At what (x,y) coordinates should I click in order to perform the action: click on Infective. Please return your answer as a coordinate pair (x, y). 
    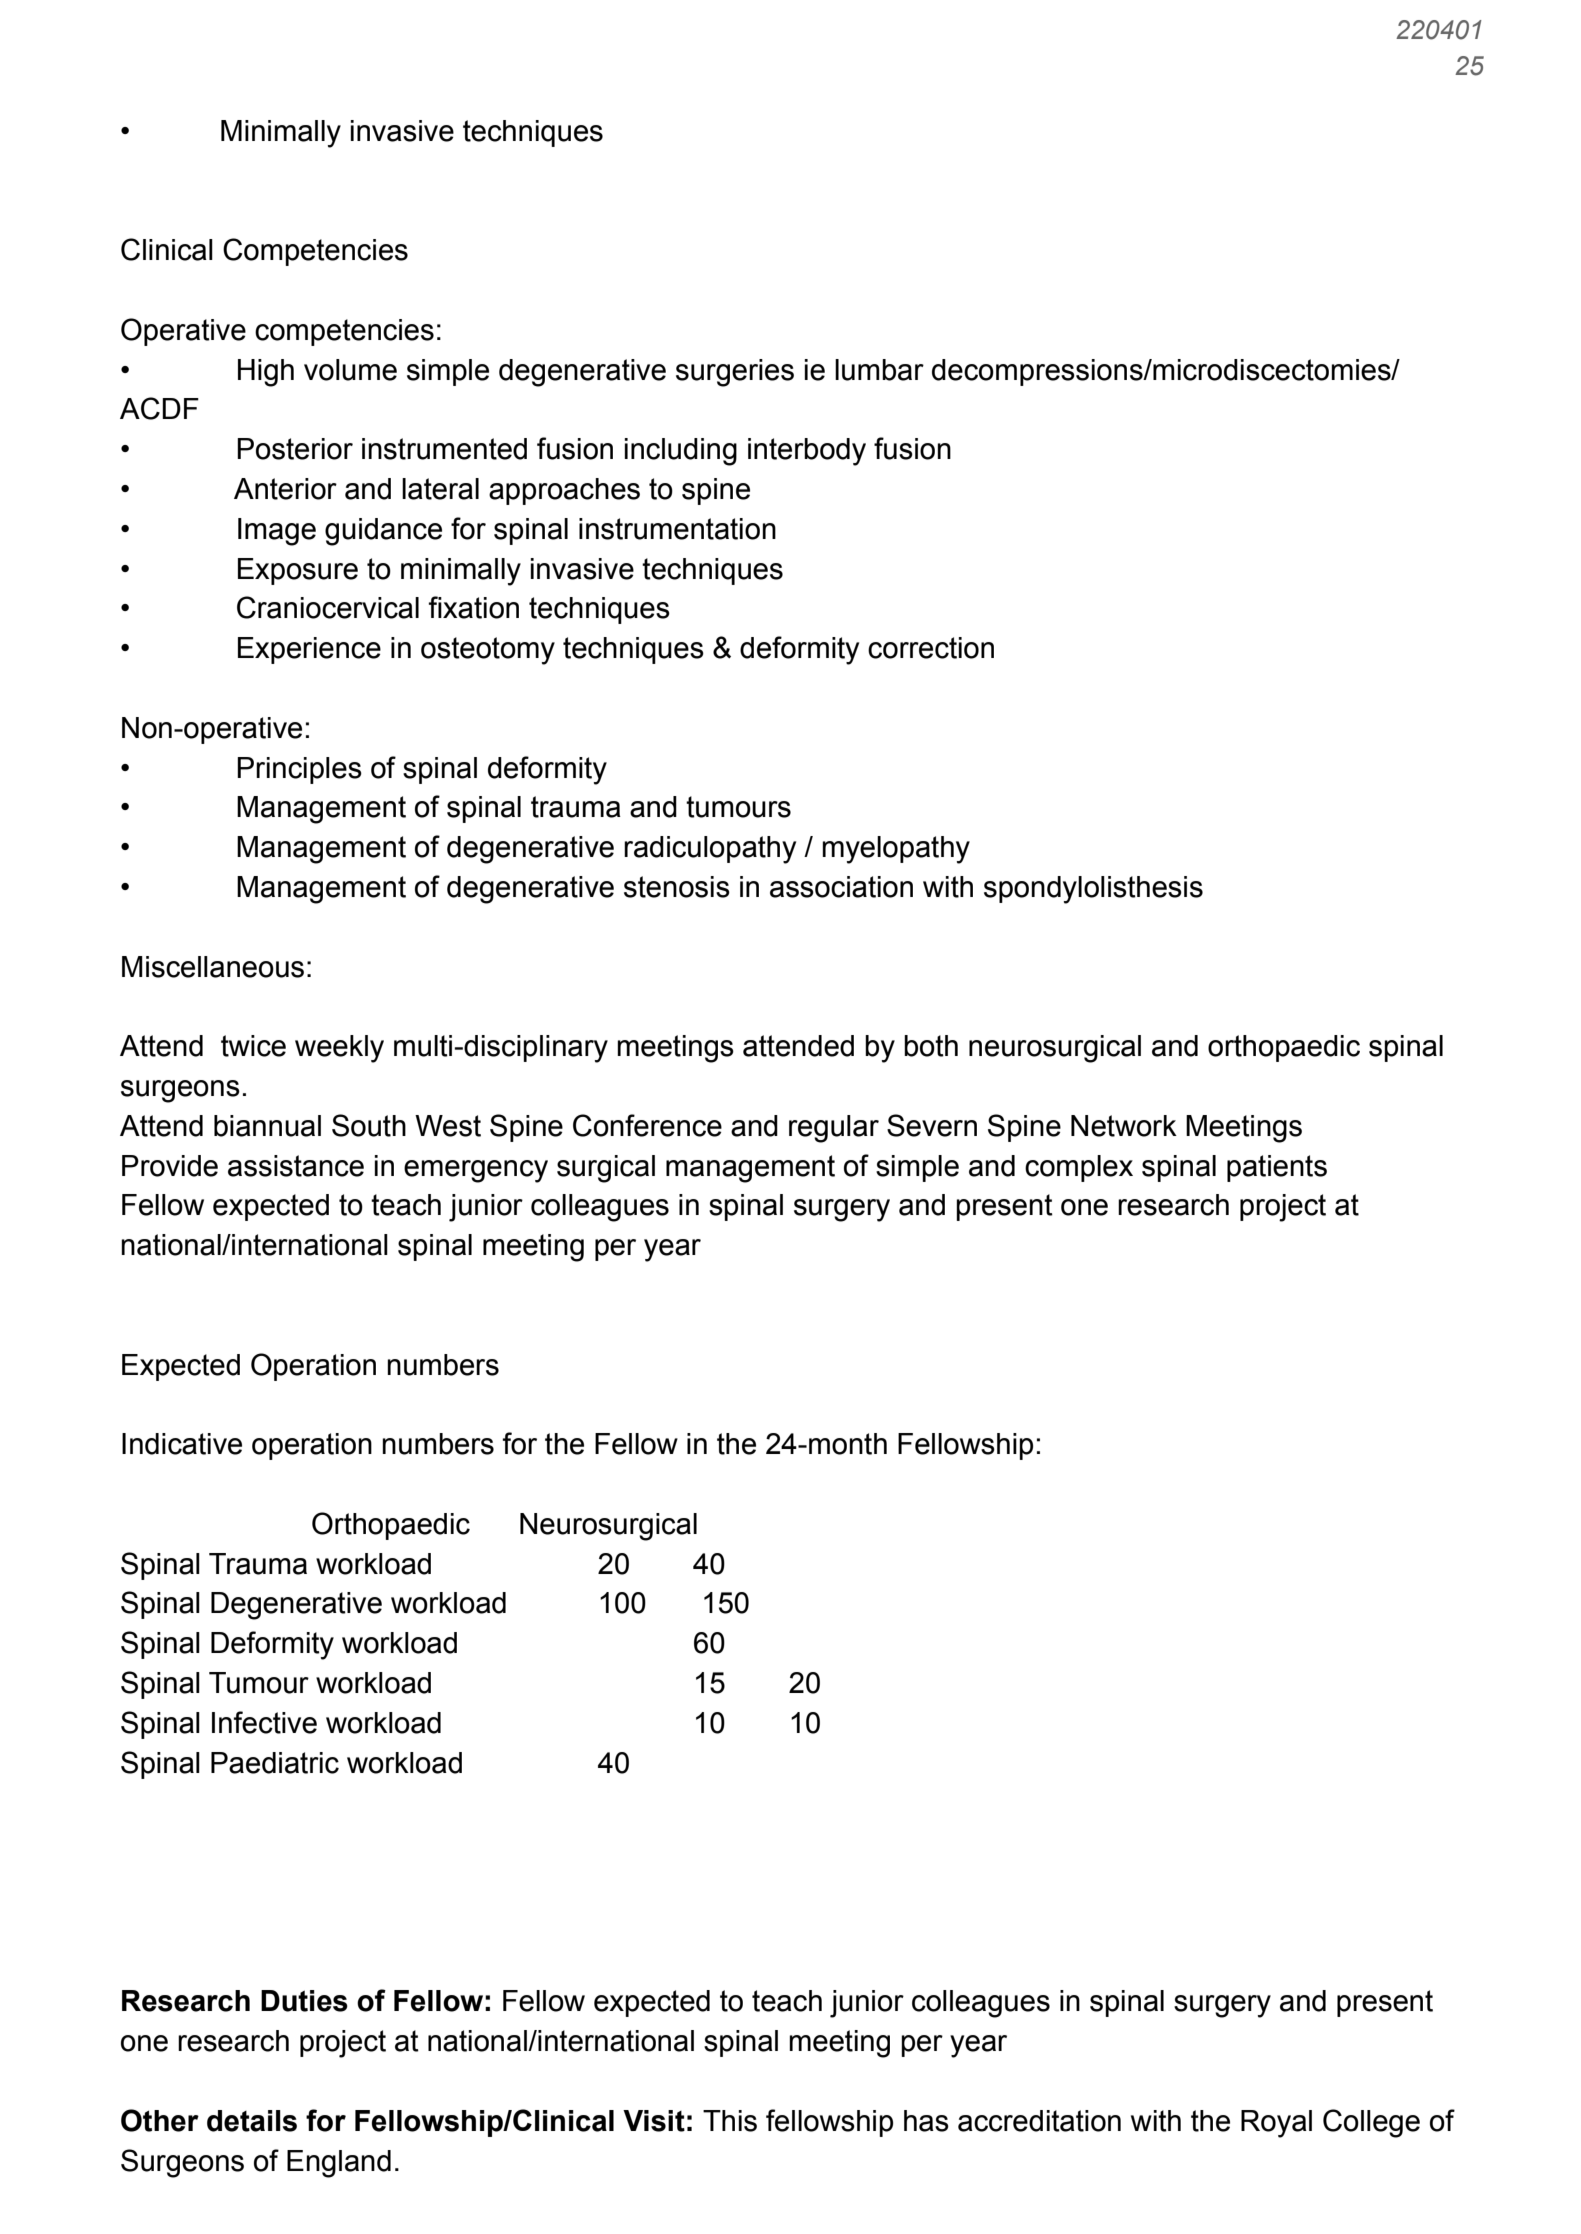
    Looking at the image, I should click on (264, 1722).
